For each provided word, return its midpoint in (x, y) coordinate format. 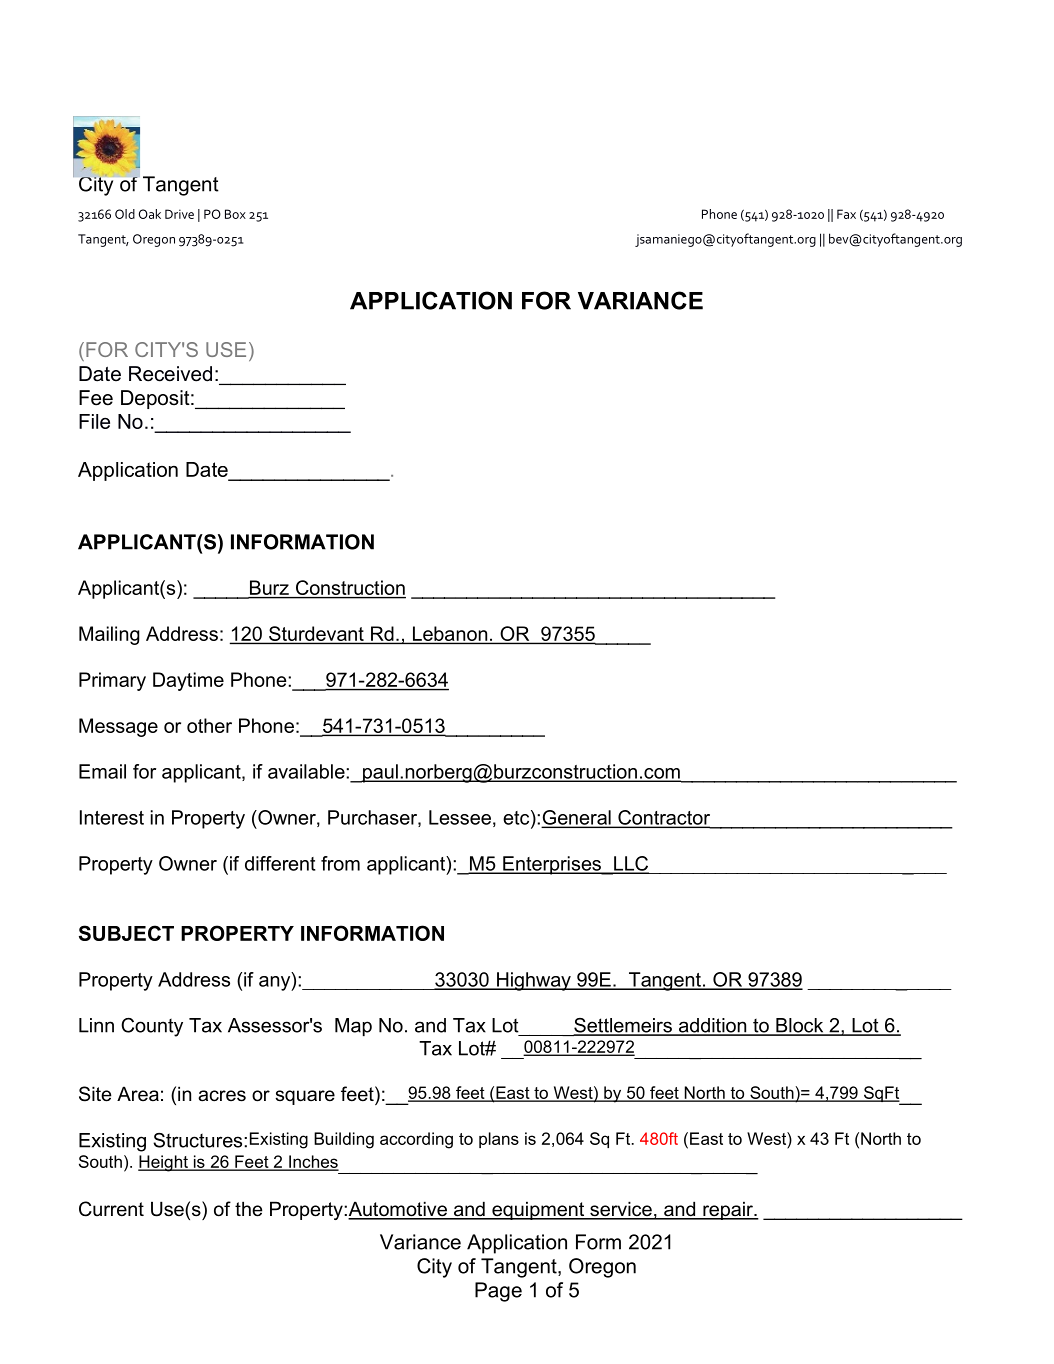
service (621, 1210)
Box (235, 214)
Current (111, 1209)
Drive (179, 214)
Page (498, 1292)
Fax (846, 214)
